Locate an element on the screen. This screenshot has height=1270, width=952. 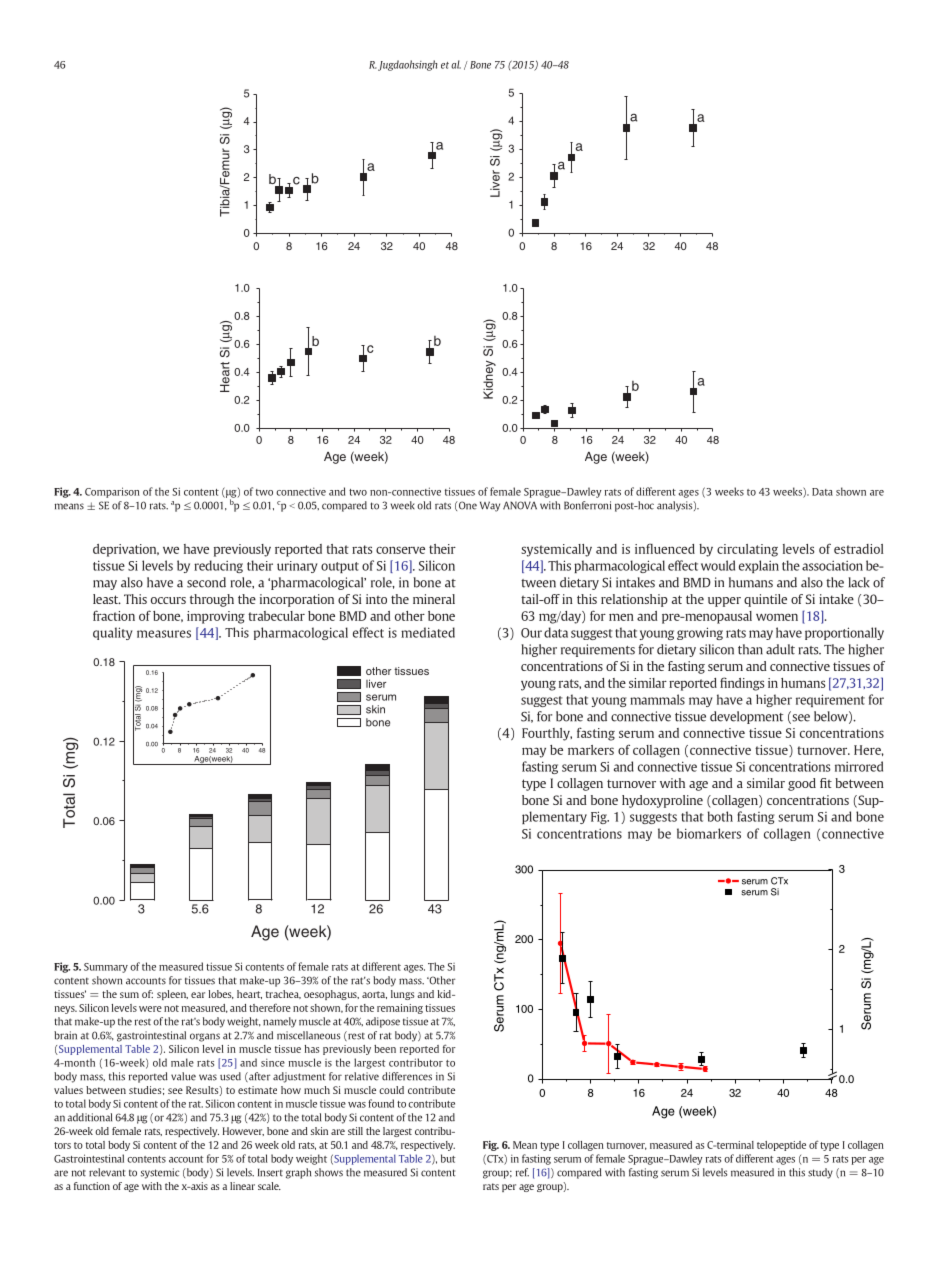
circulating is located at coordinates (747, 550).
